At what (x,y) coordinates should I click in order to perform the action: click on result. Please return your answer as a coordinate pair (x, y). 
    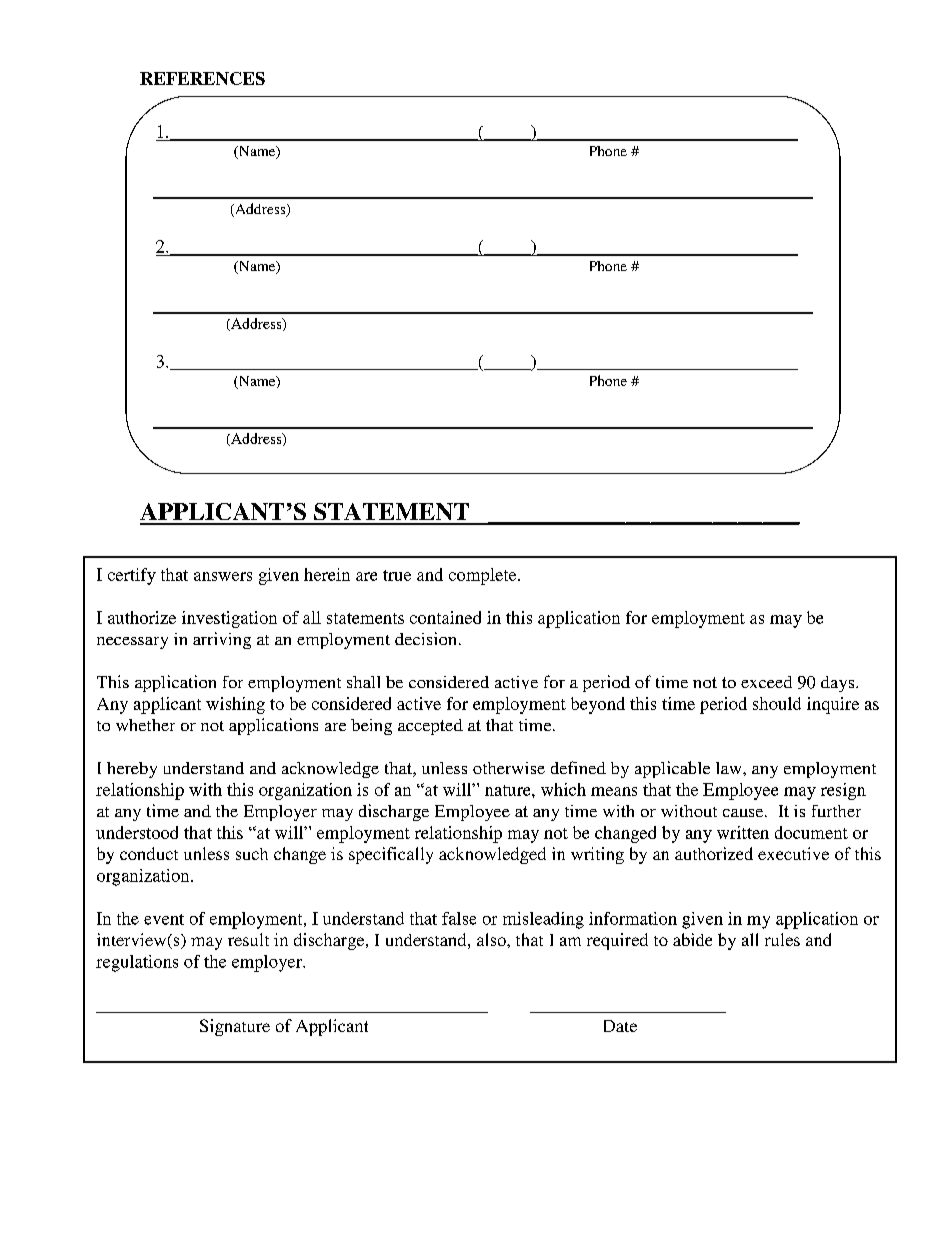
    Looking at the image, I should click on (248, 939).
